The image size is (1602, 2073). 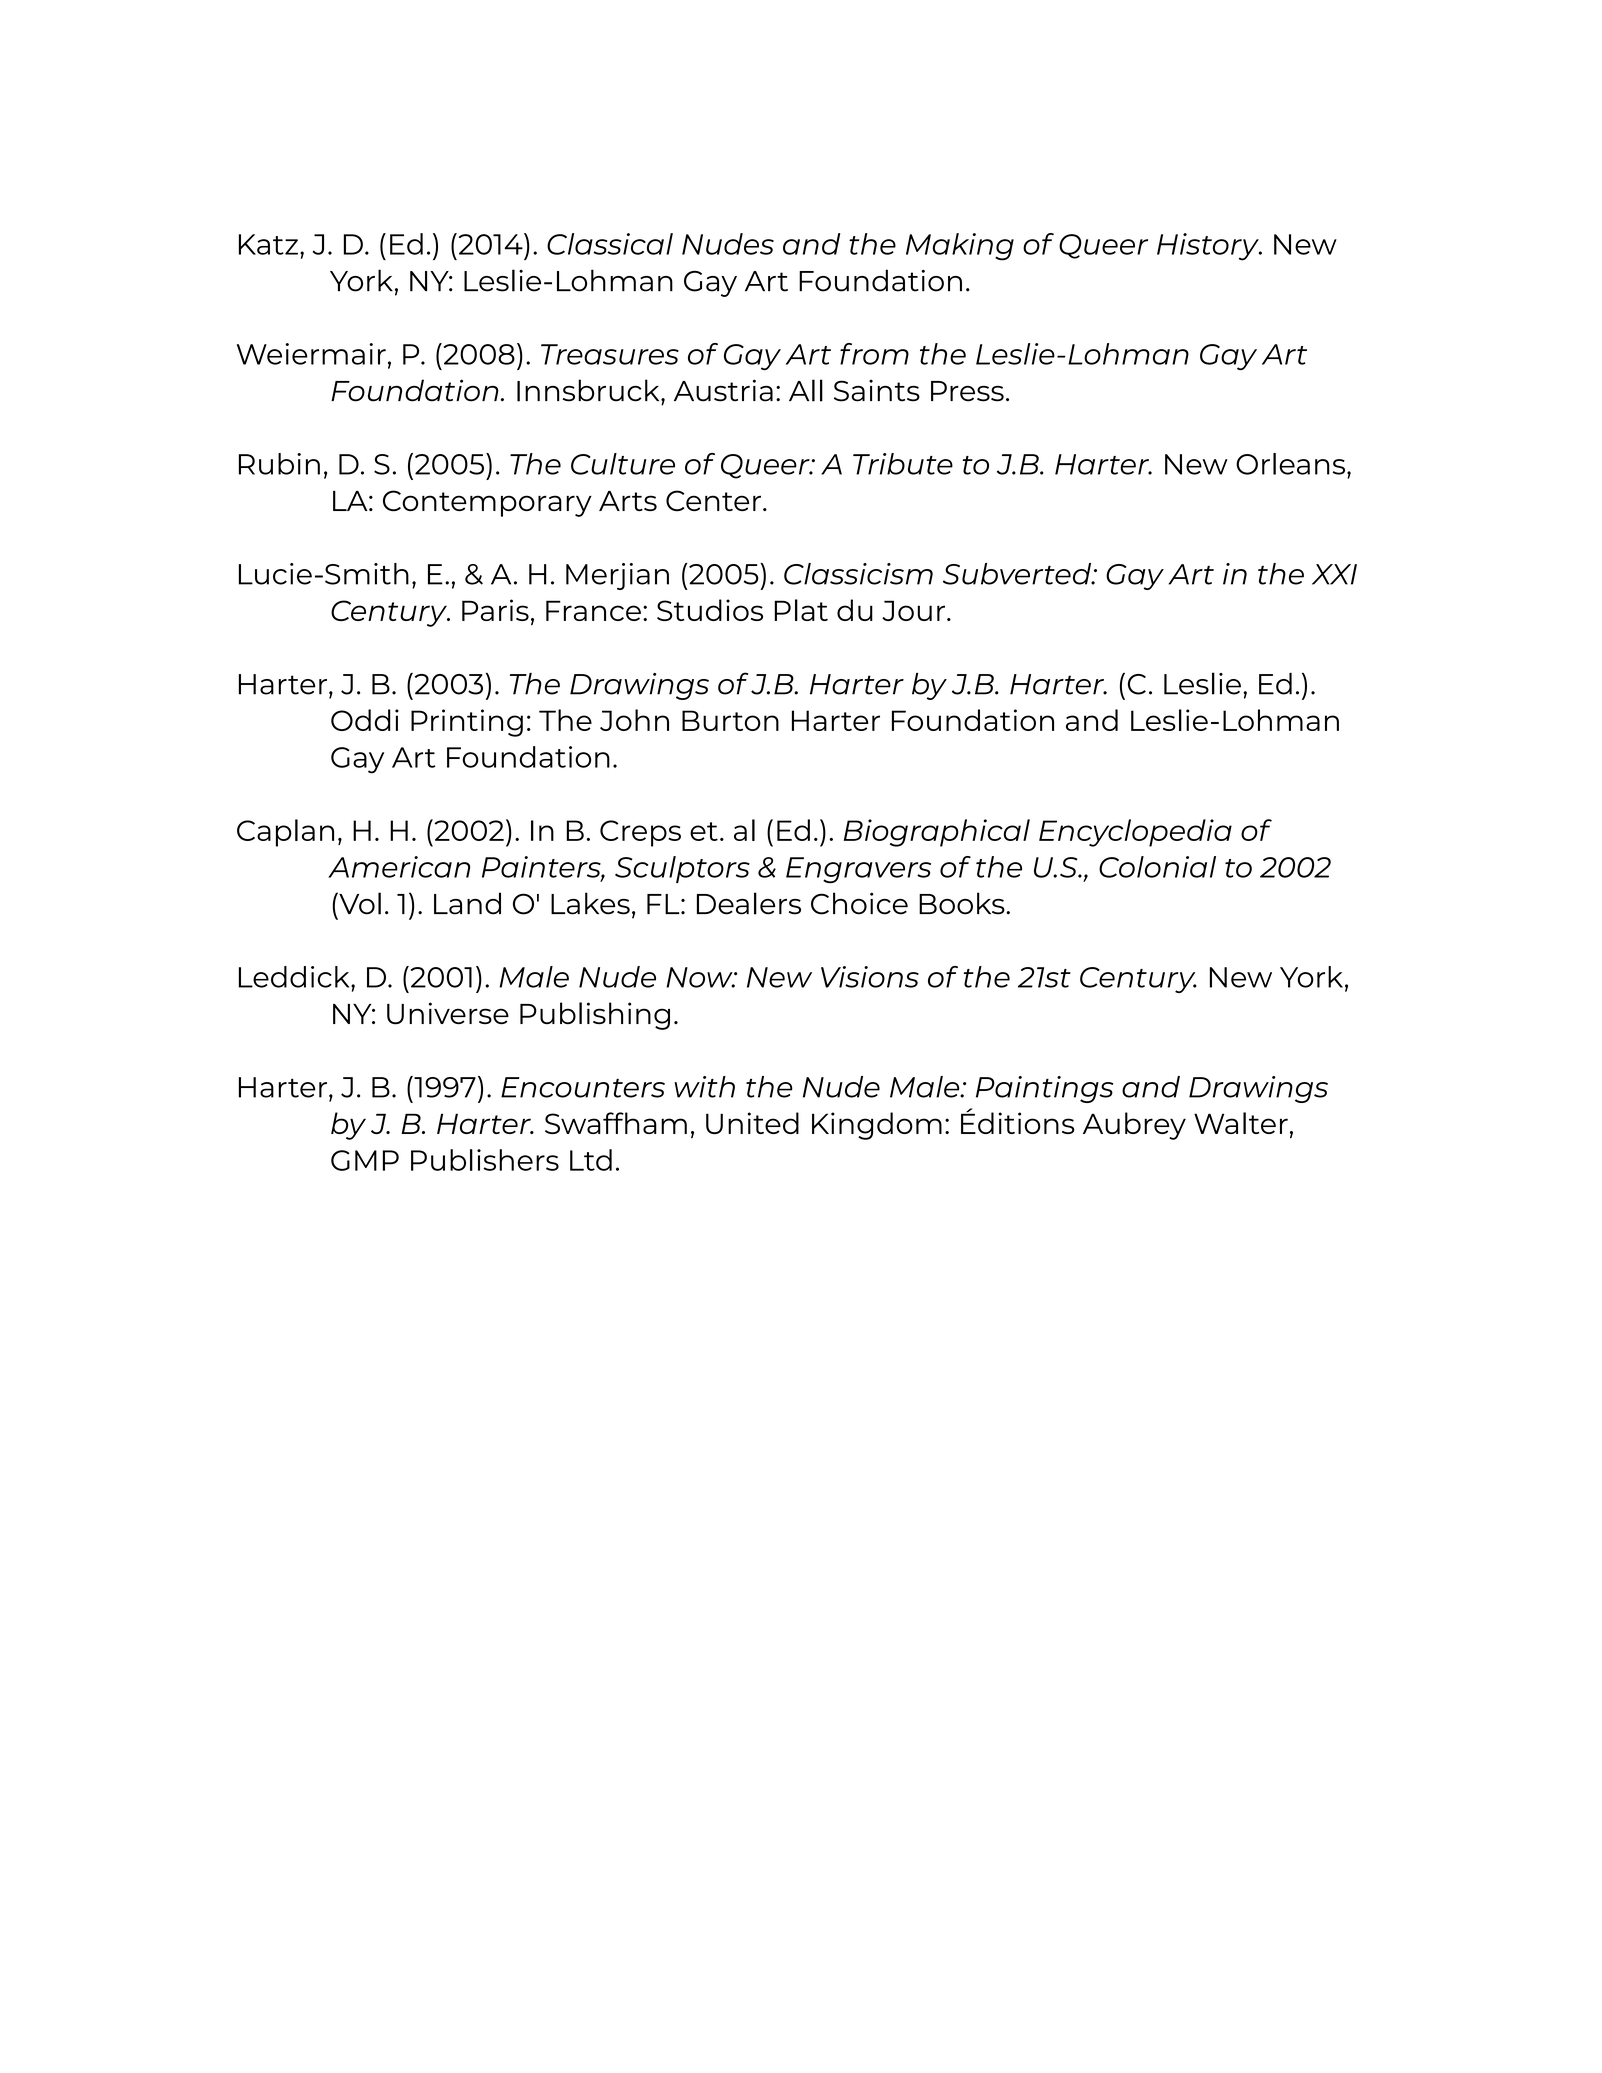 What do you see at coordinates (752, 1123) in the screenshot?
I see `United` at bounding box center [752, 1123].
